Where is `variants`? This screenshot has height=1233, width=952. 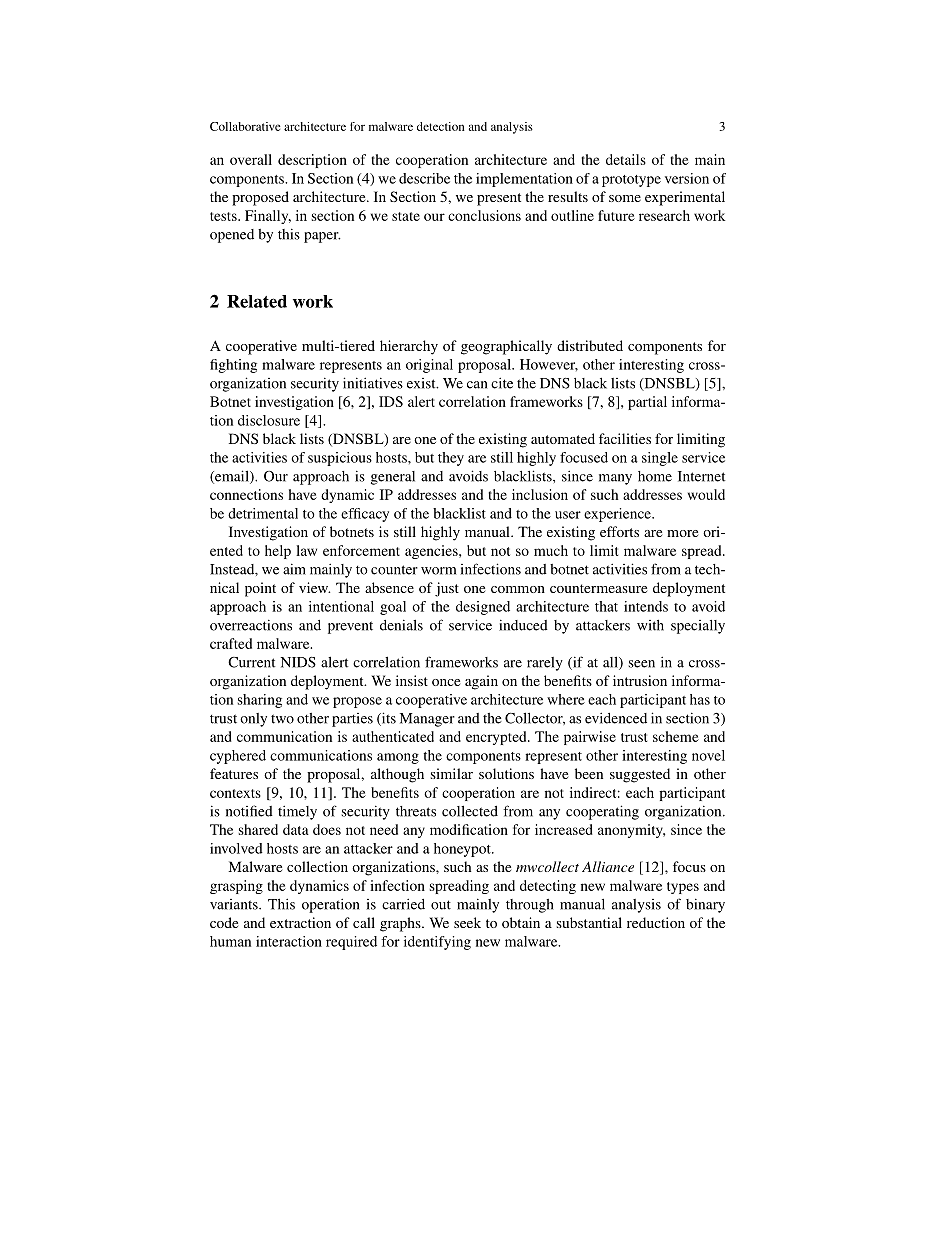
variants is located at coordinates (235, 904).
